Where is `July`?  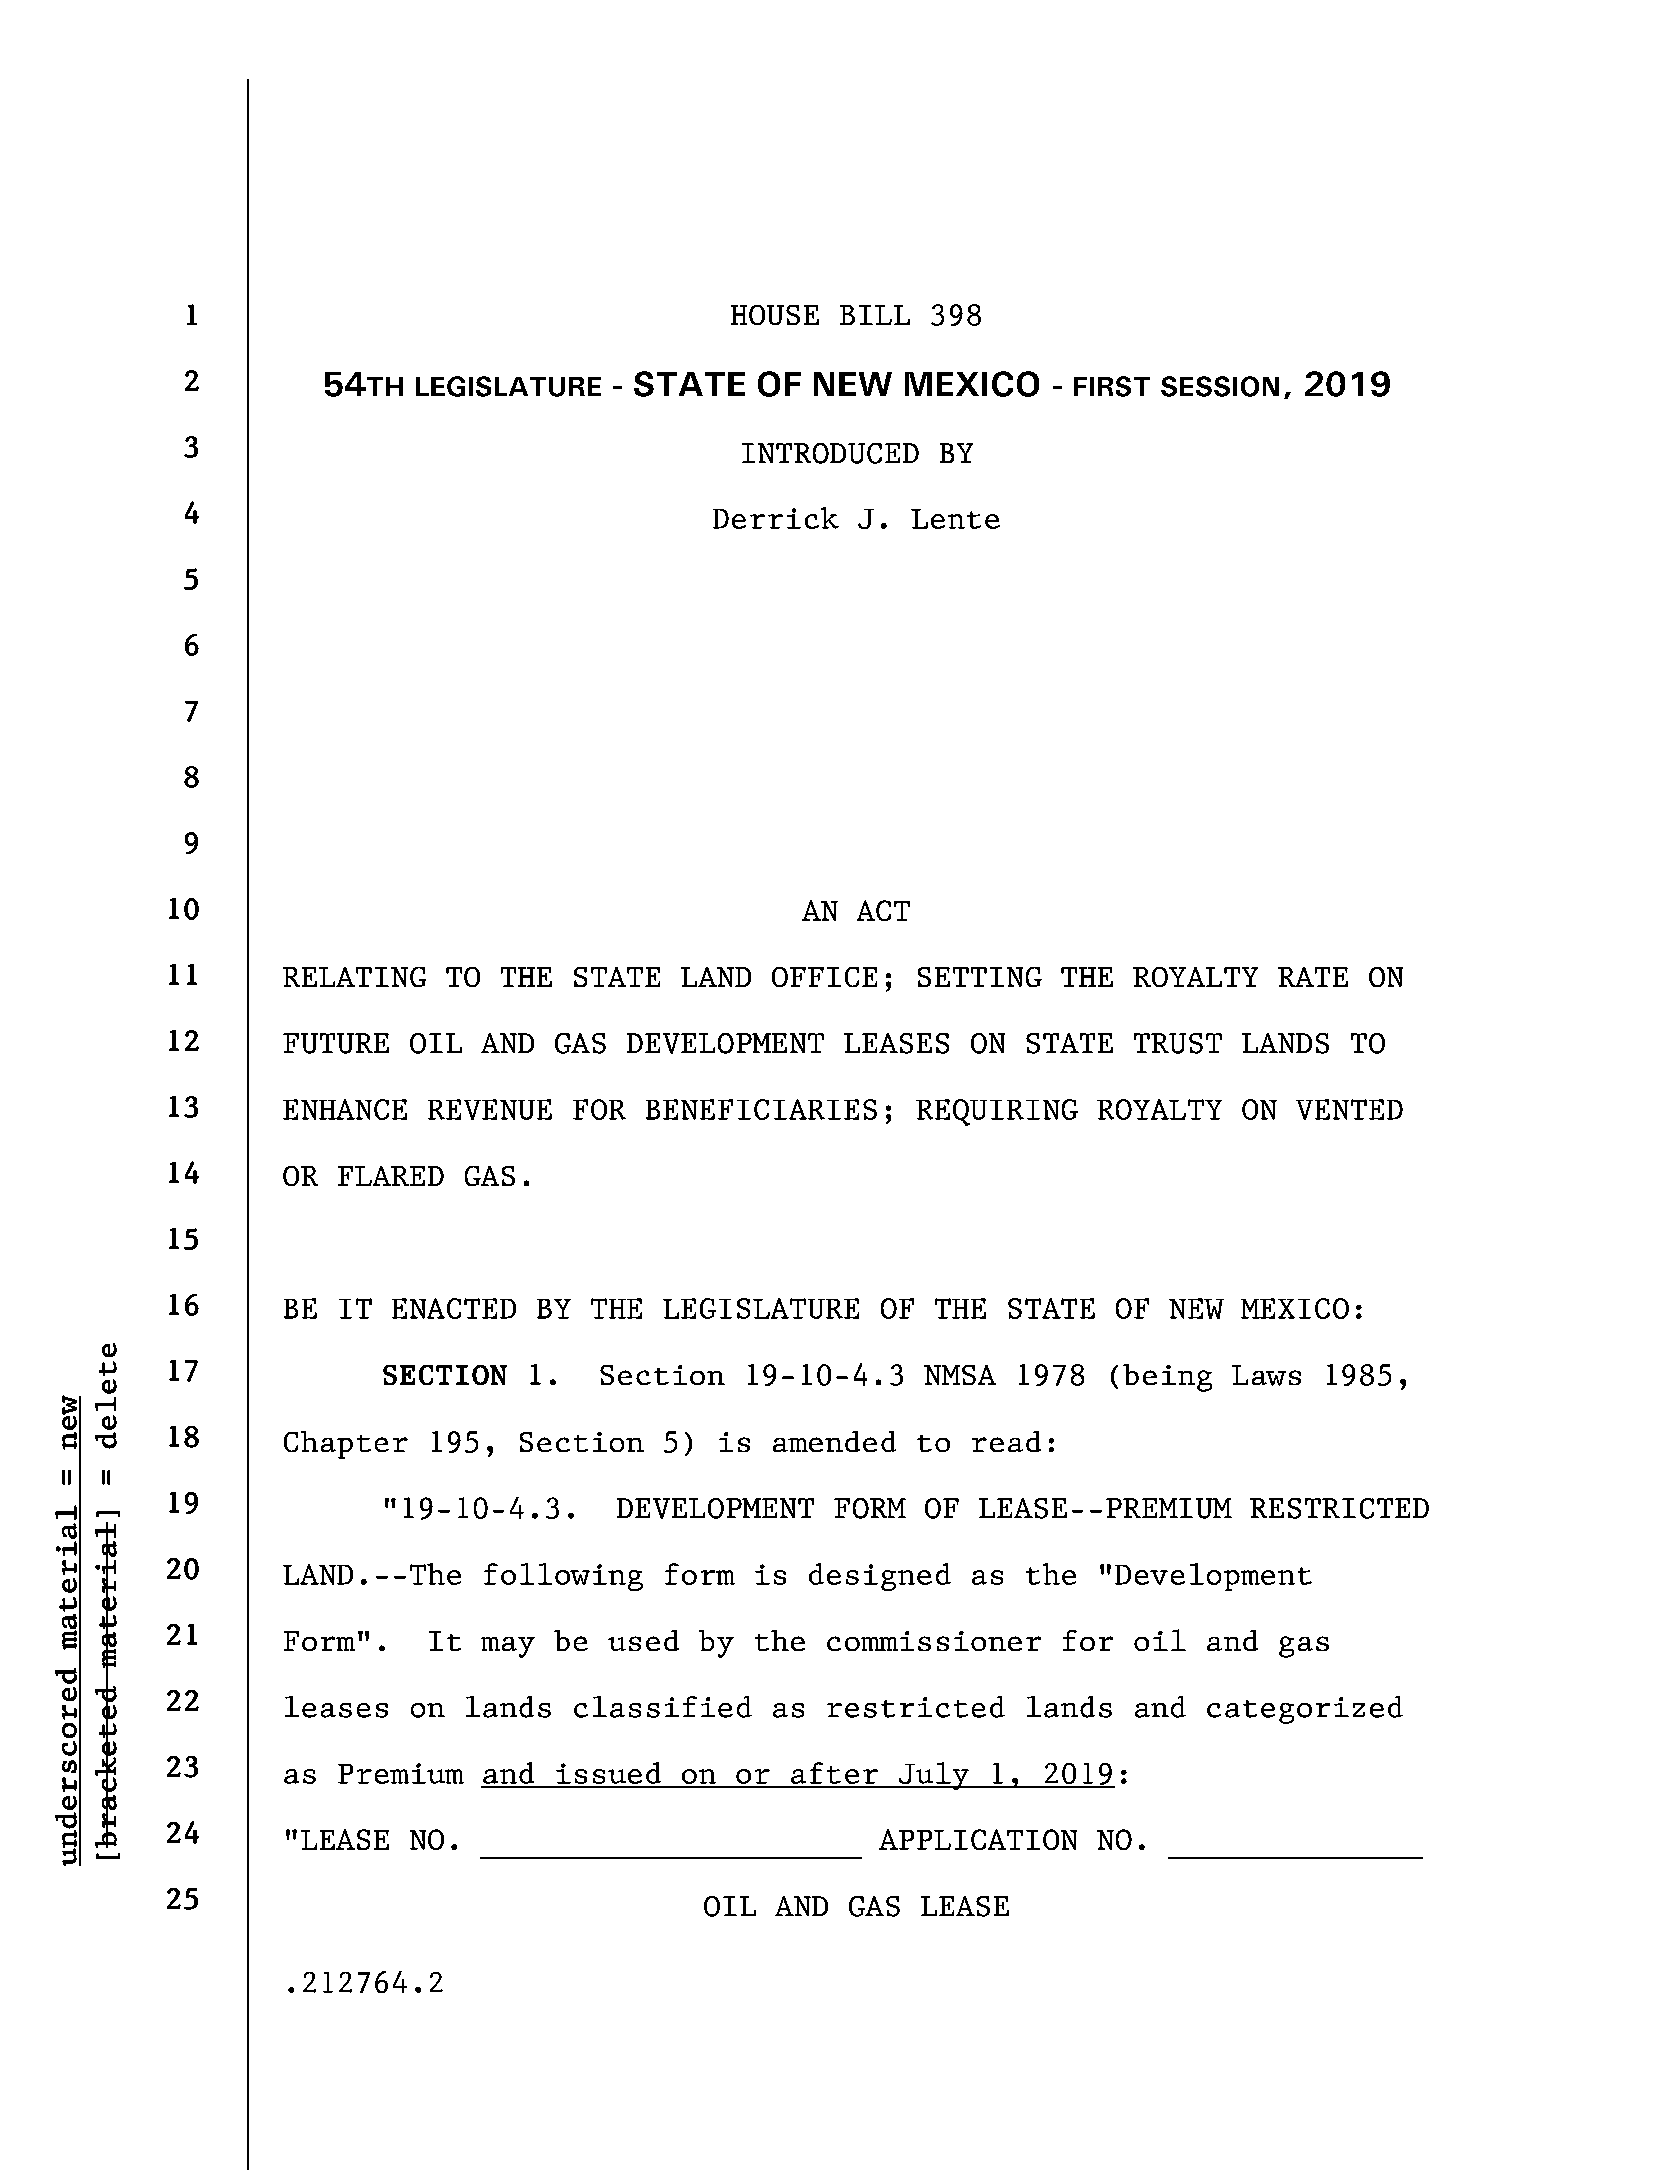 July is located at coordinates (934, 1776).
